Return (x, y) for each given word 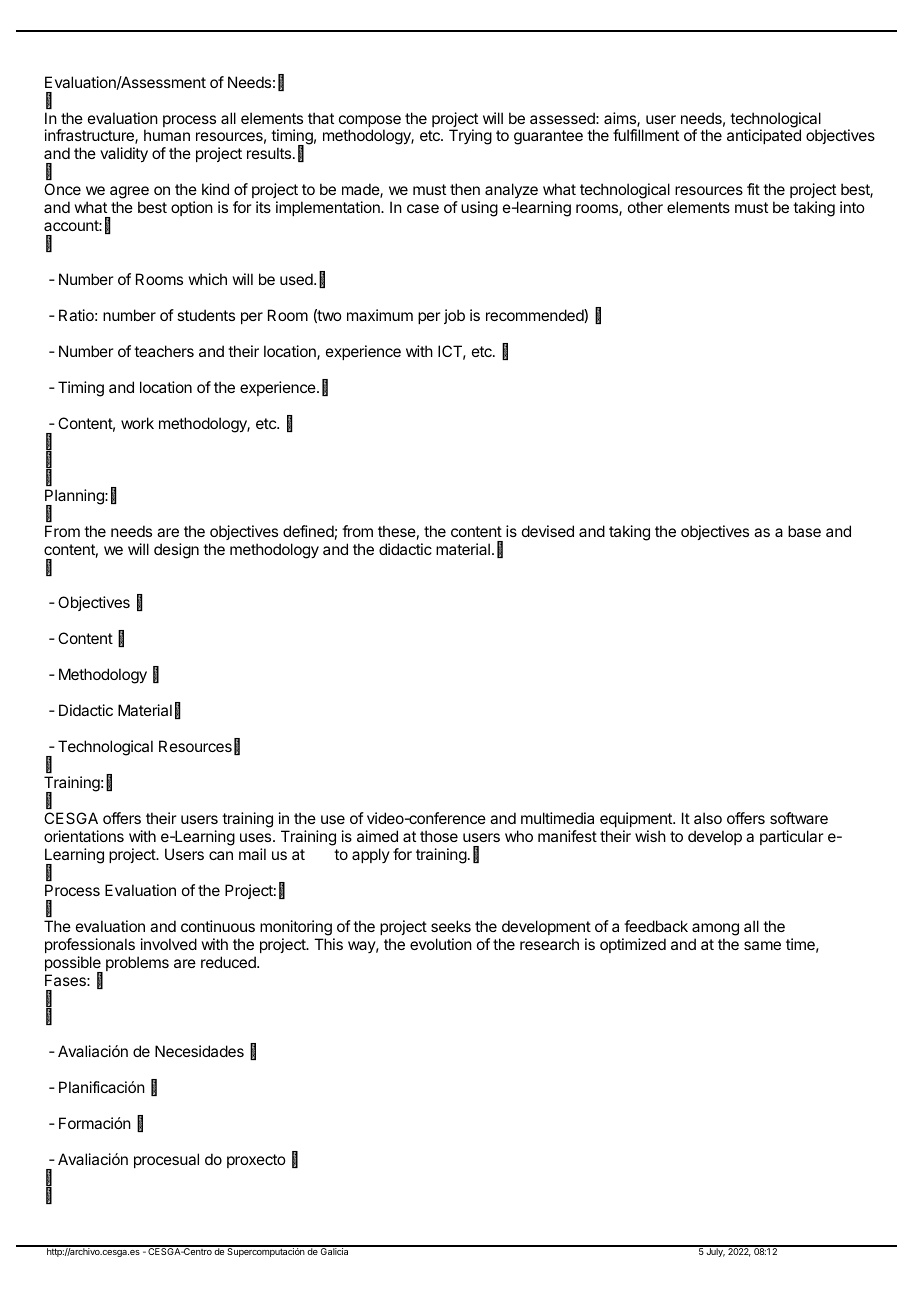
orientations (84, 836)
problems (137, 963)
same (762, 945)
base (804, 531)
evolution (441, 944)
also (708, 818)
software (799, 818)
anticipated (764, 136)
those (439, 836)
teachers (164, 351)
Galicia (335, 1250)
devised (548, 531)
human (167, 135)
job (454, 316)
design (176, 551)
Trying (470, 137)
